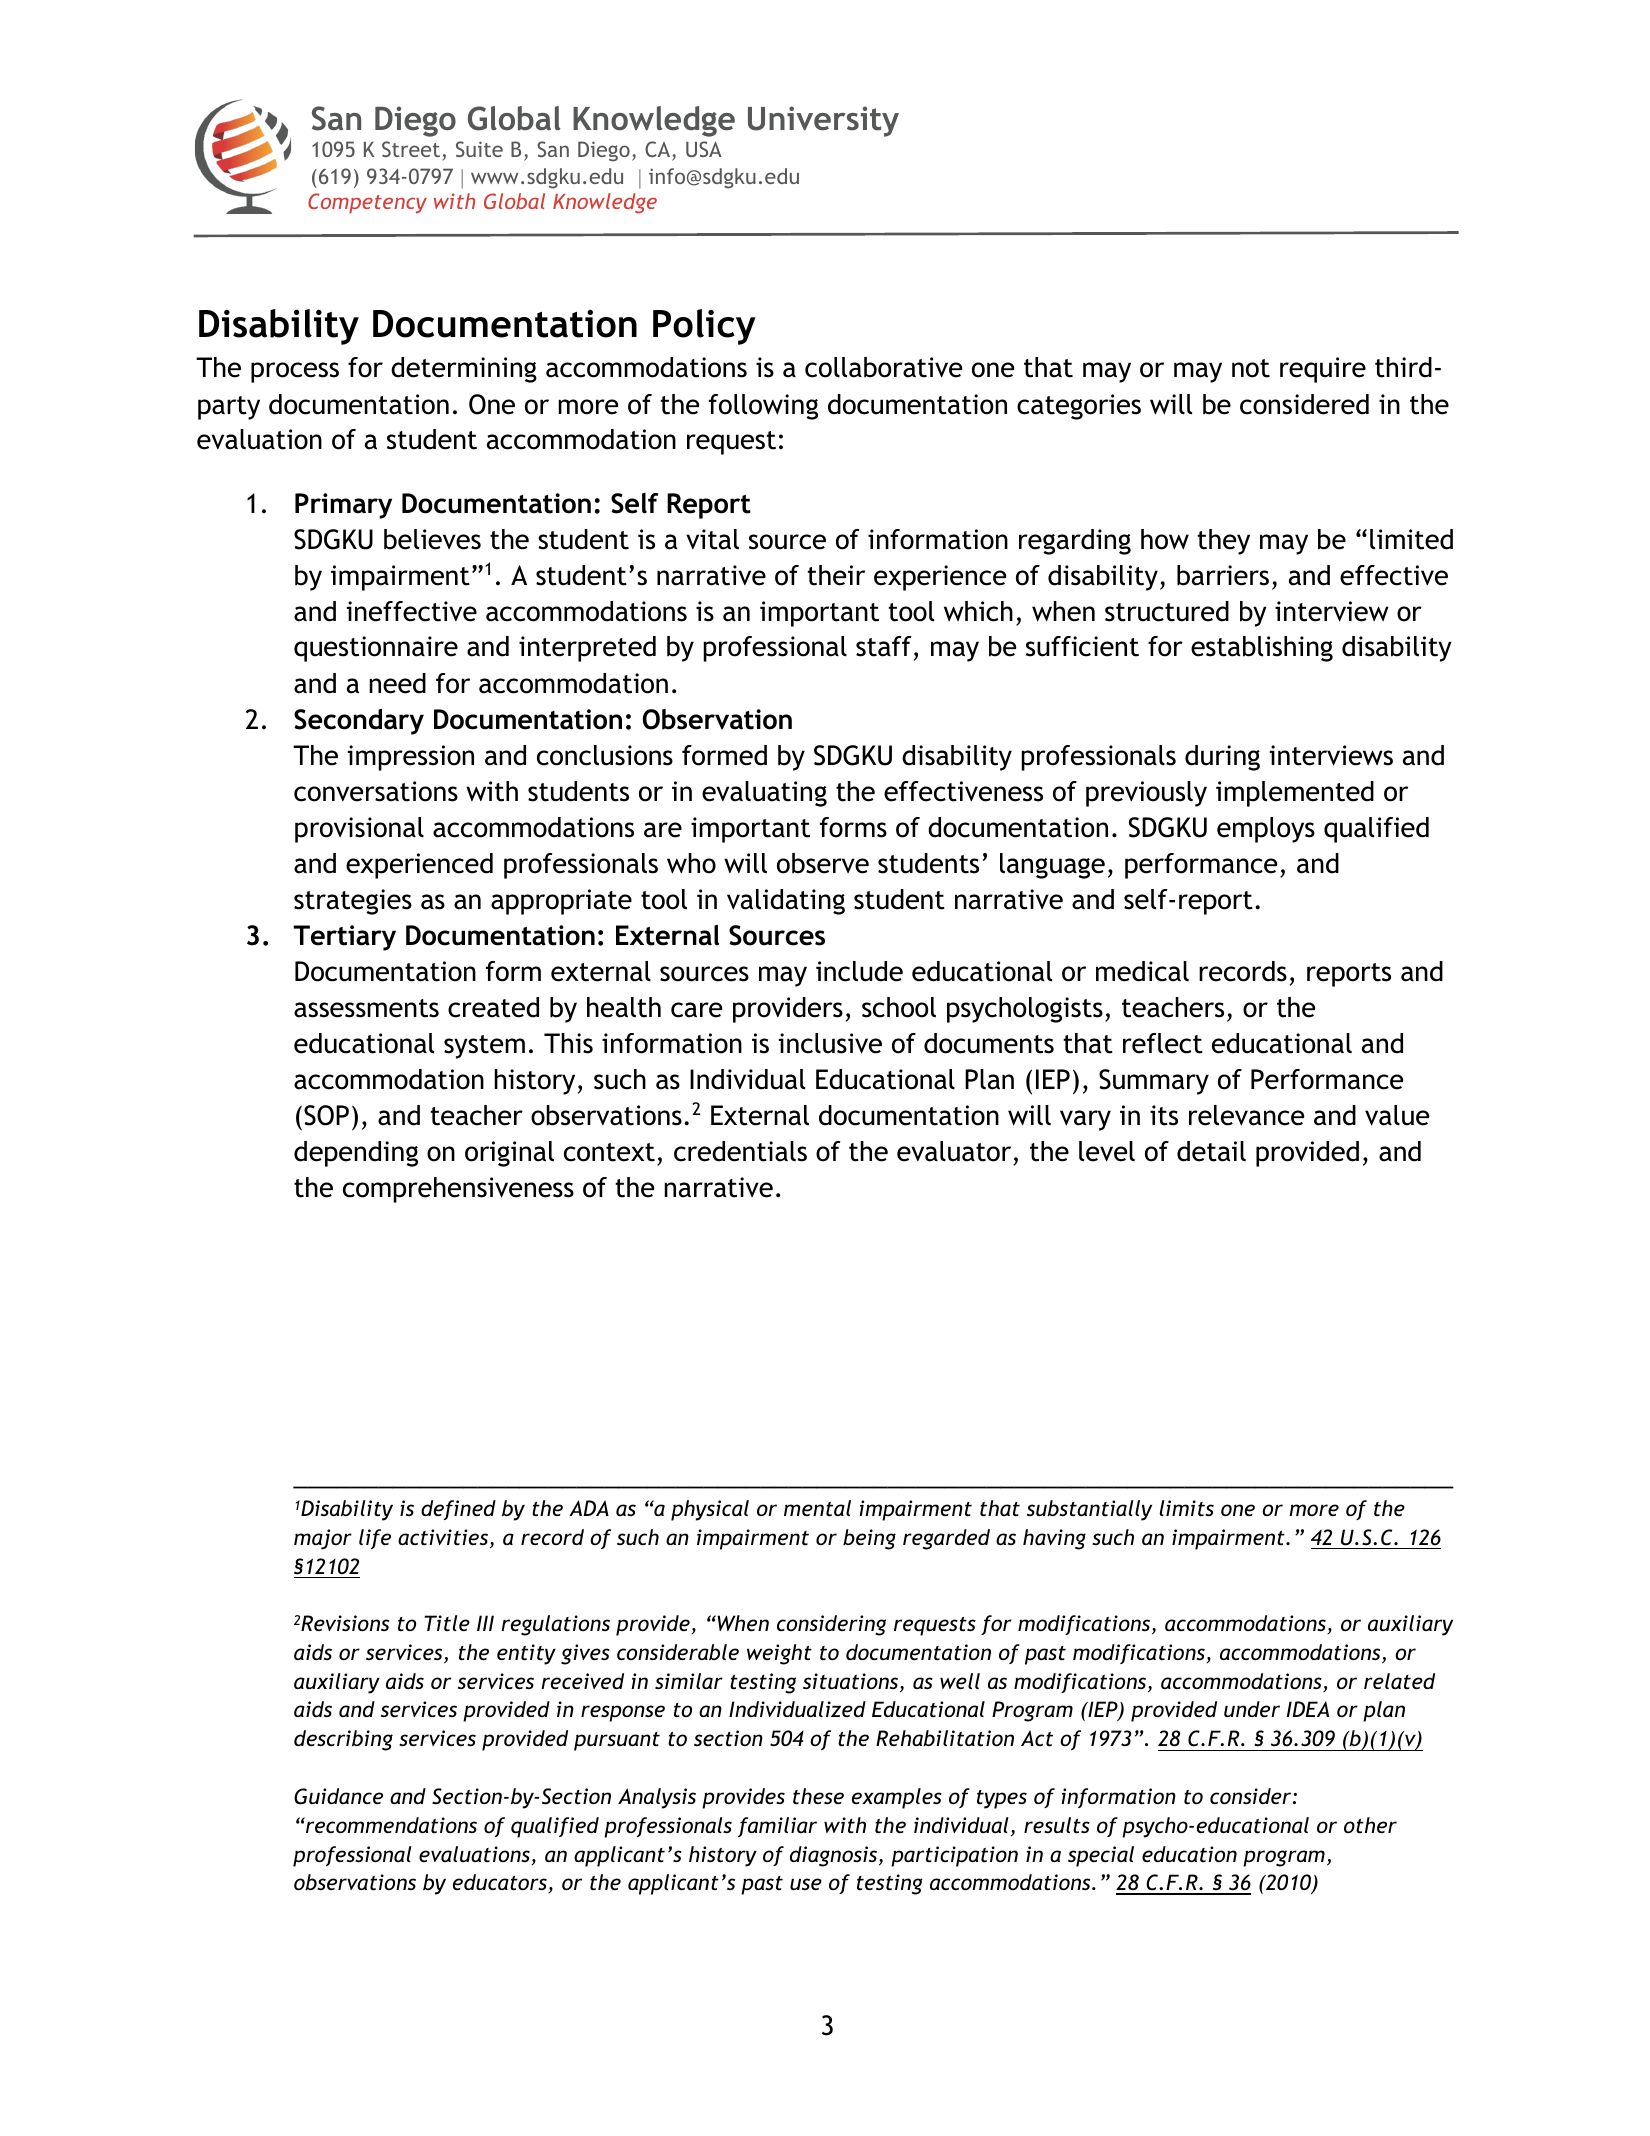 The width and height of the screenshot is (1650, 2136). What do you see at coordinates (1251, 368) in the screenshot?
I see `not` at bounding box center [1251, 368].
